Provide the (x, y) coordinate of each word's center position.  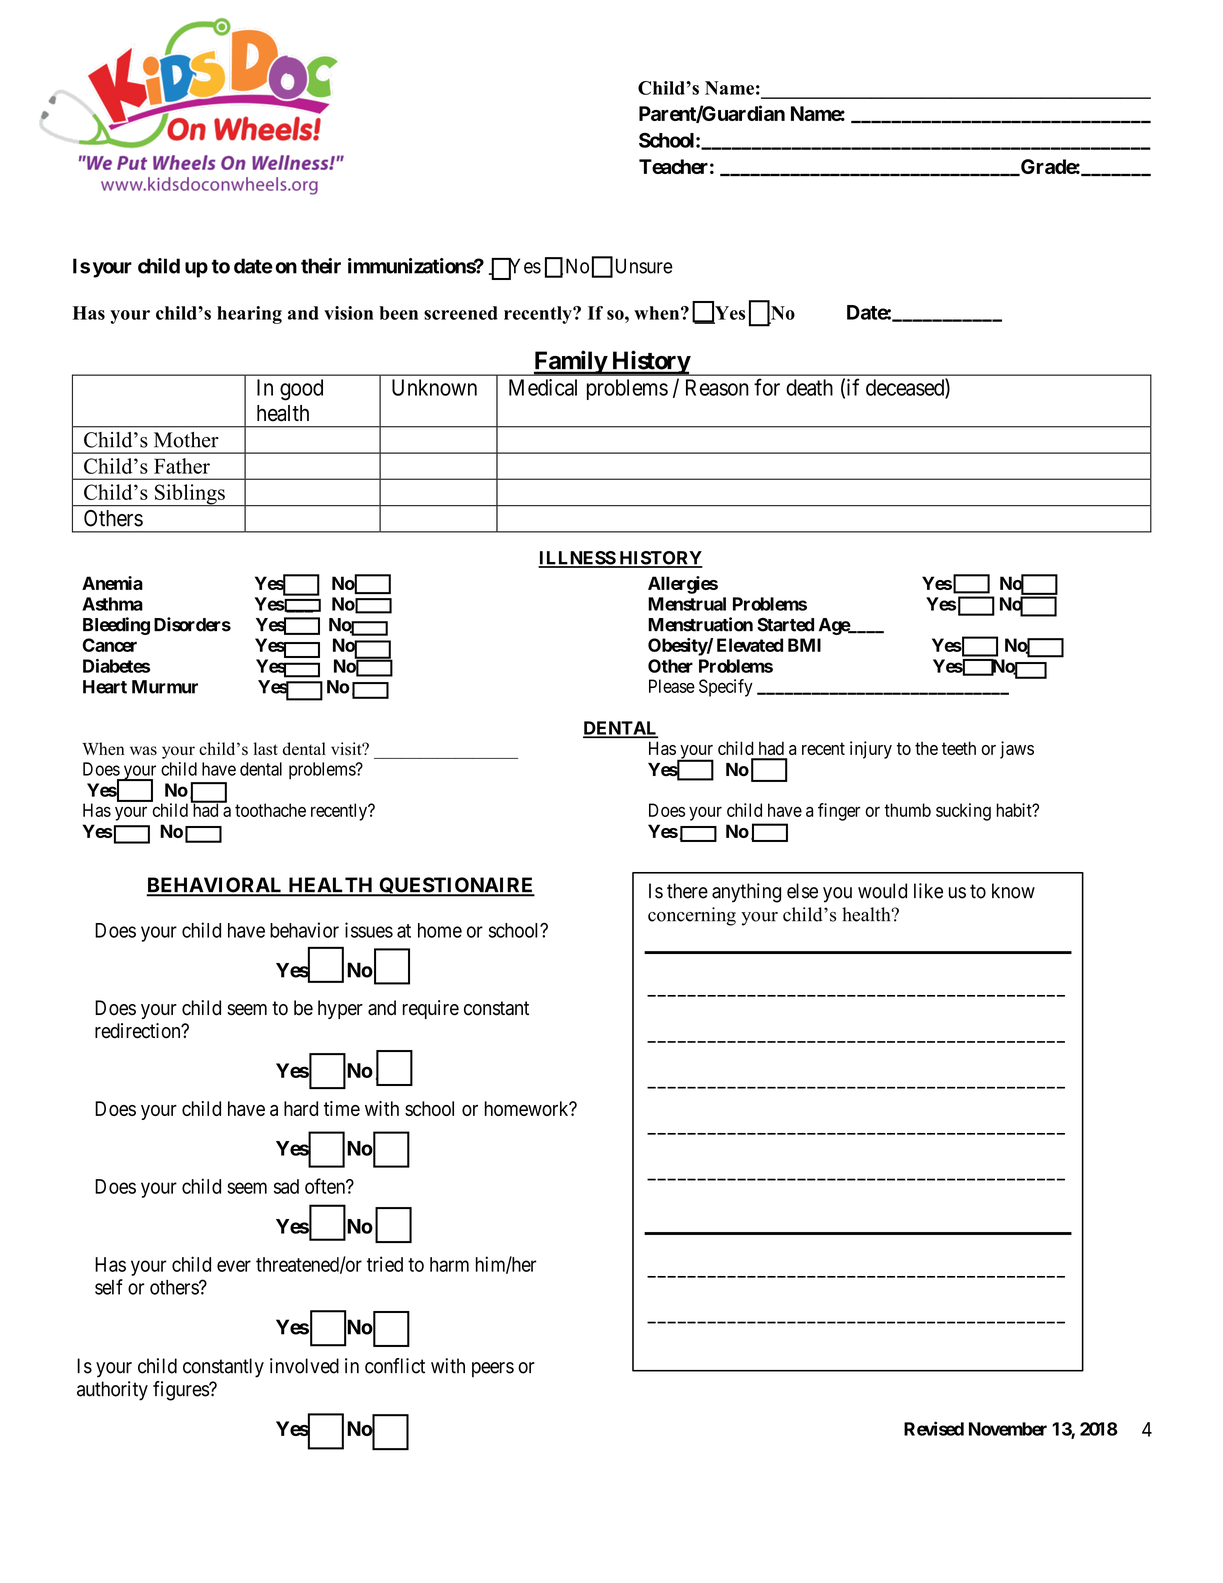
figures (181, 1391)
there (687, 891)
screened (461, 313)
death (809, 387)
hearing (249, 315)
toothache (270, 810)
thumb (907, 810)
